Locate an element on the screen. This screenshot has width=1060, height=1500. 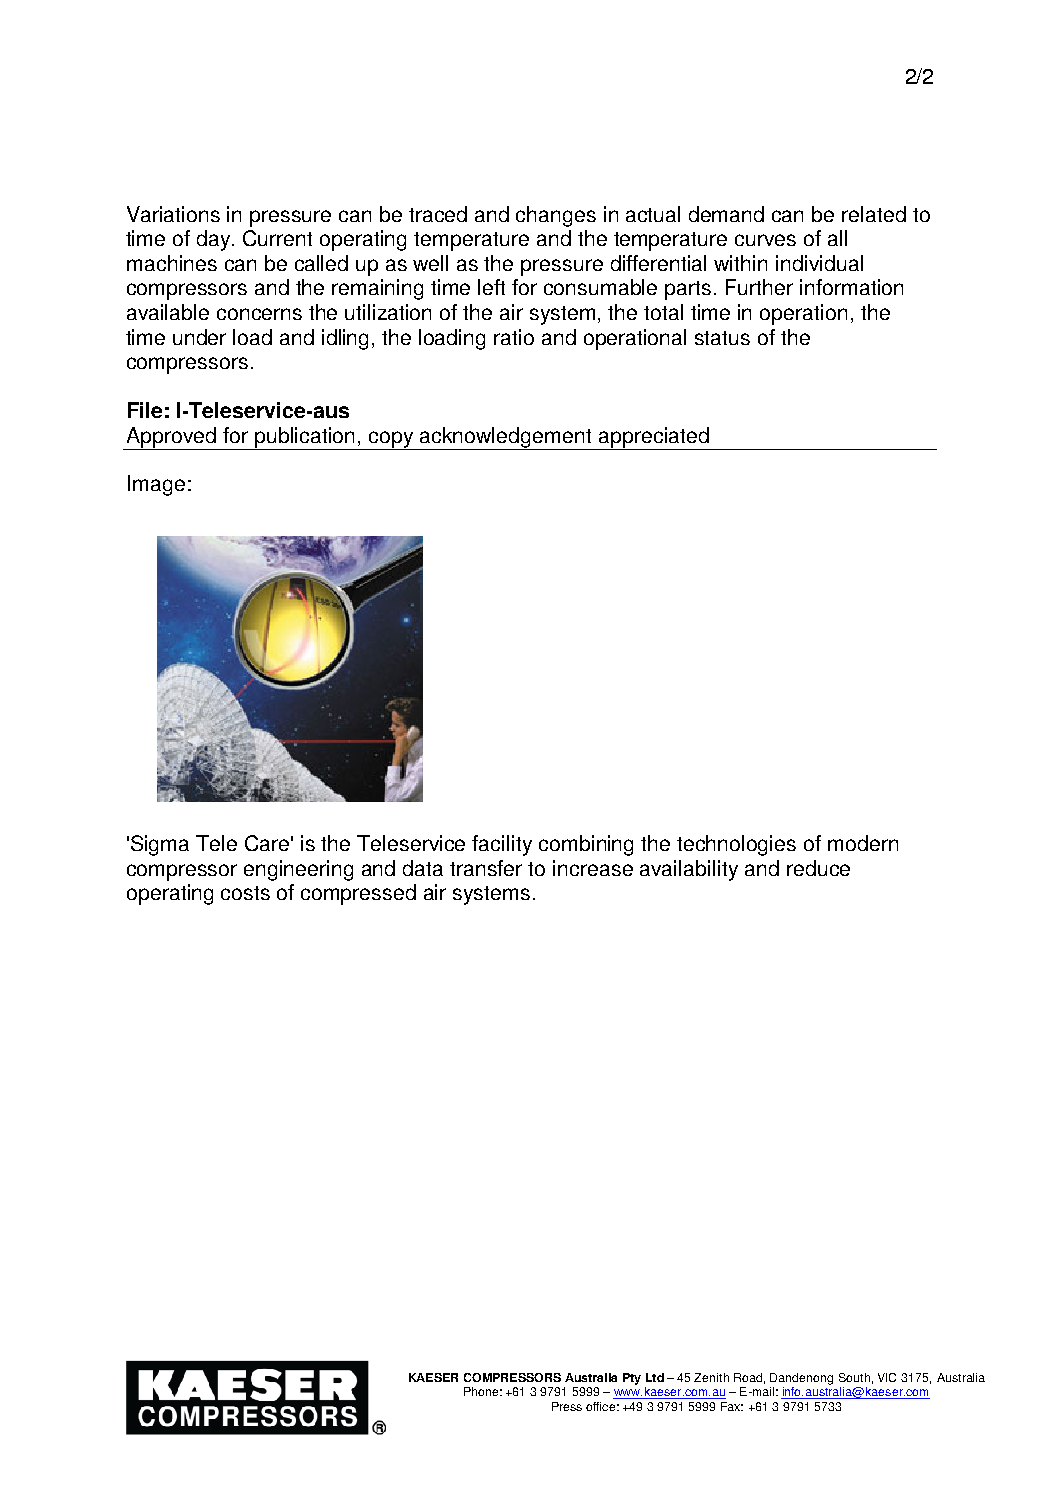
curves is located at coordinates (765, 240).
